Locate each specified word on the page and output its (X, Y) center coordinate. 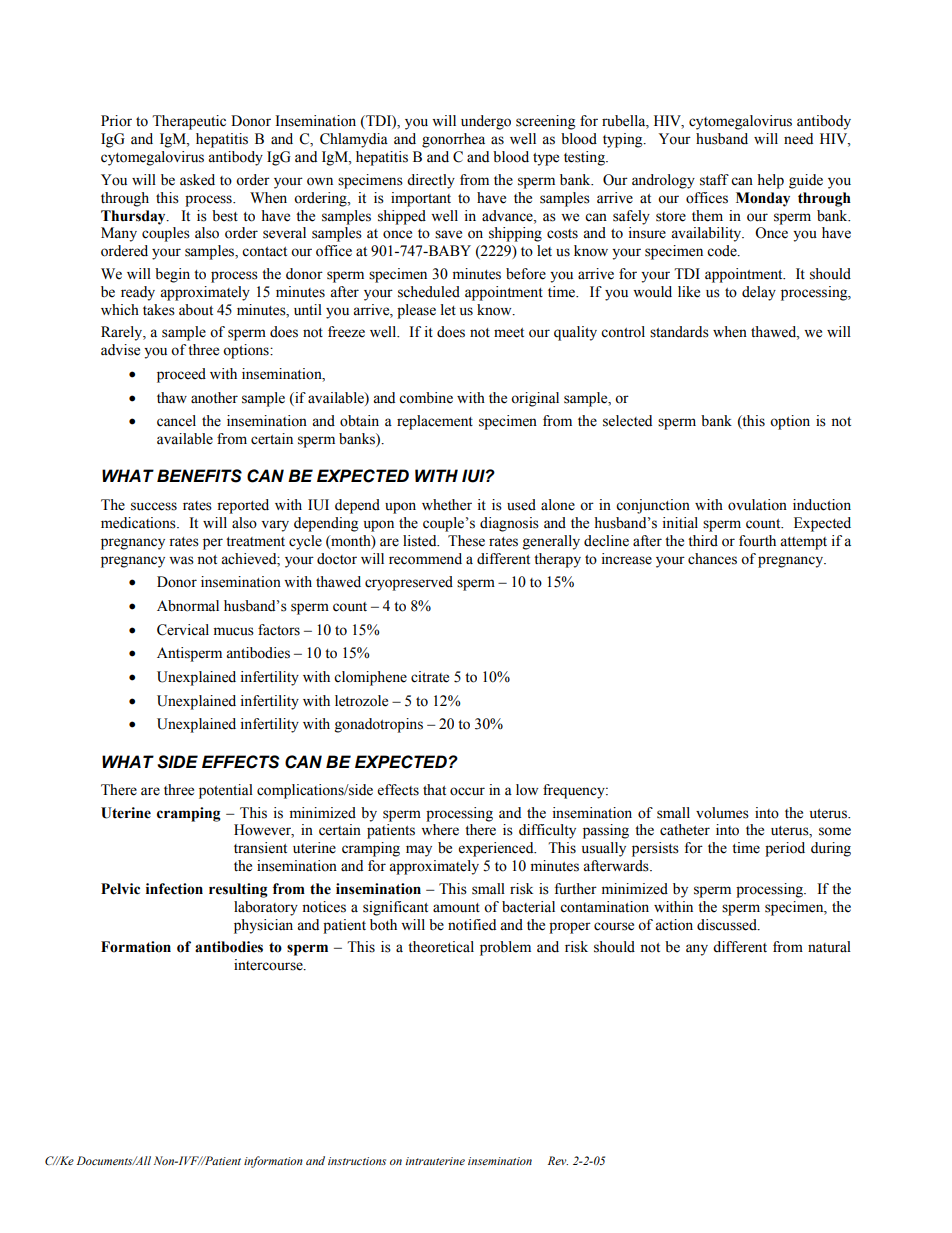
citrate (430, 677)
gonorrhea (453, 140)
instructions (357, 1161)
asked (197, 180)
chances (712, 559)
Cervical (183, 630)
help (770, 181)
